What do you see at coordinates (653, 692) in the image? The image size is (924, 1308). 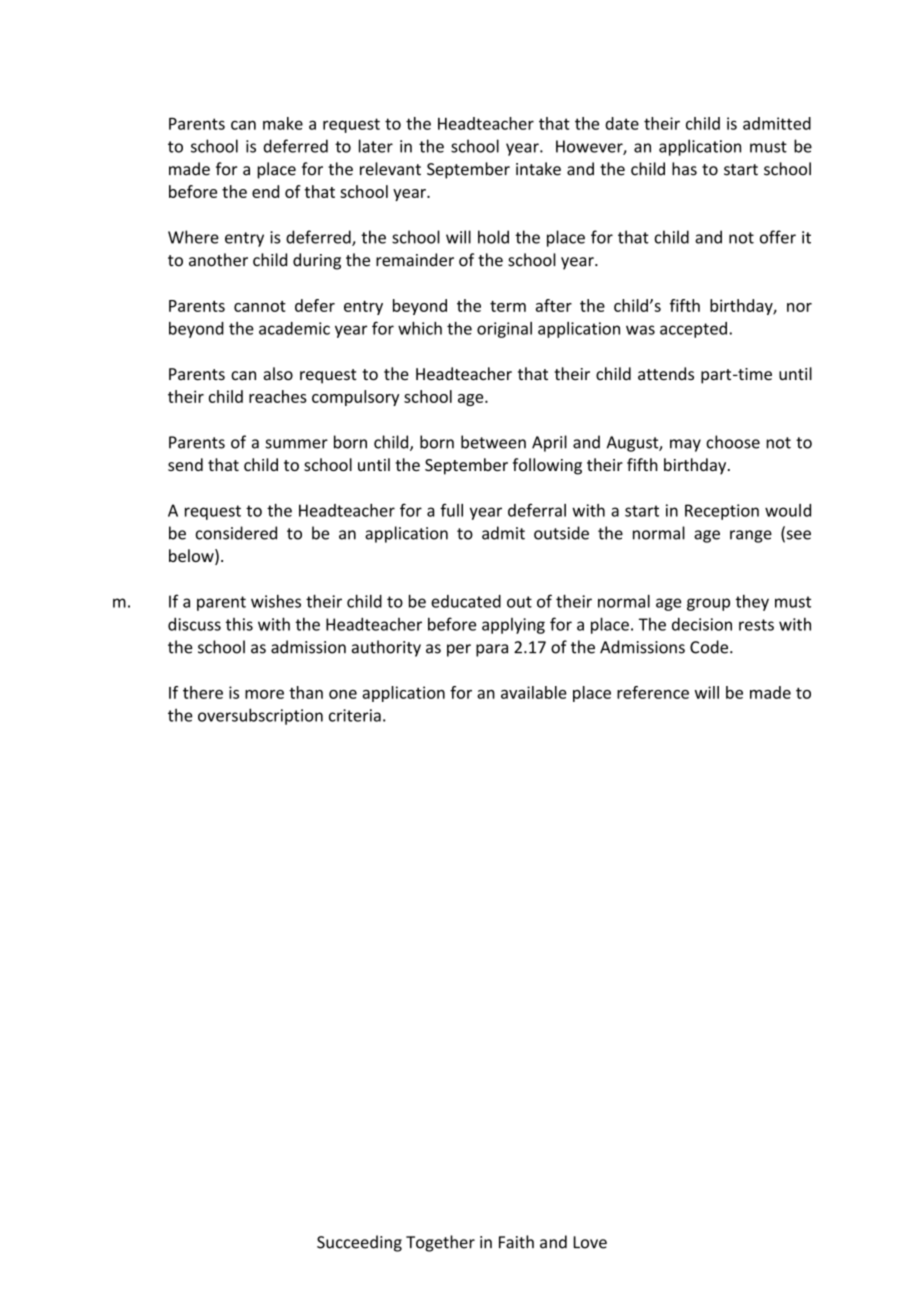 I see `reference` at bounding box center [653, 692].
